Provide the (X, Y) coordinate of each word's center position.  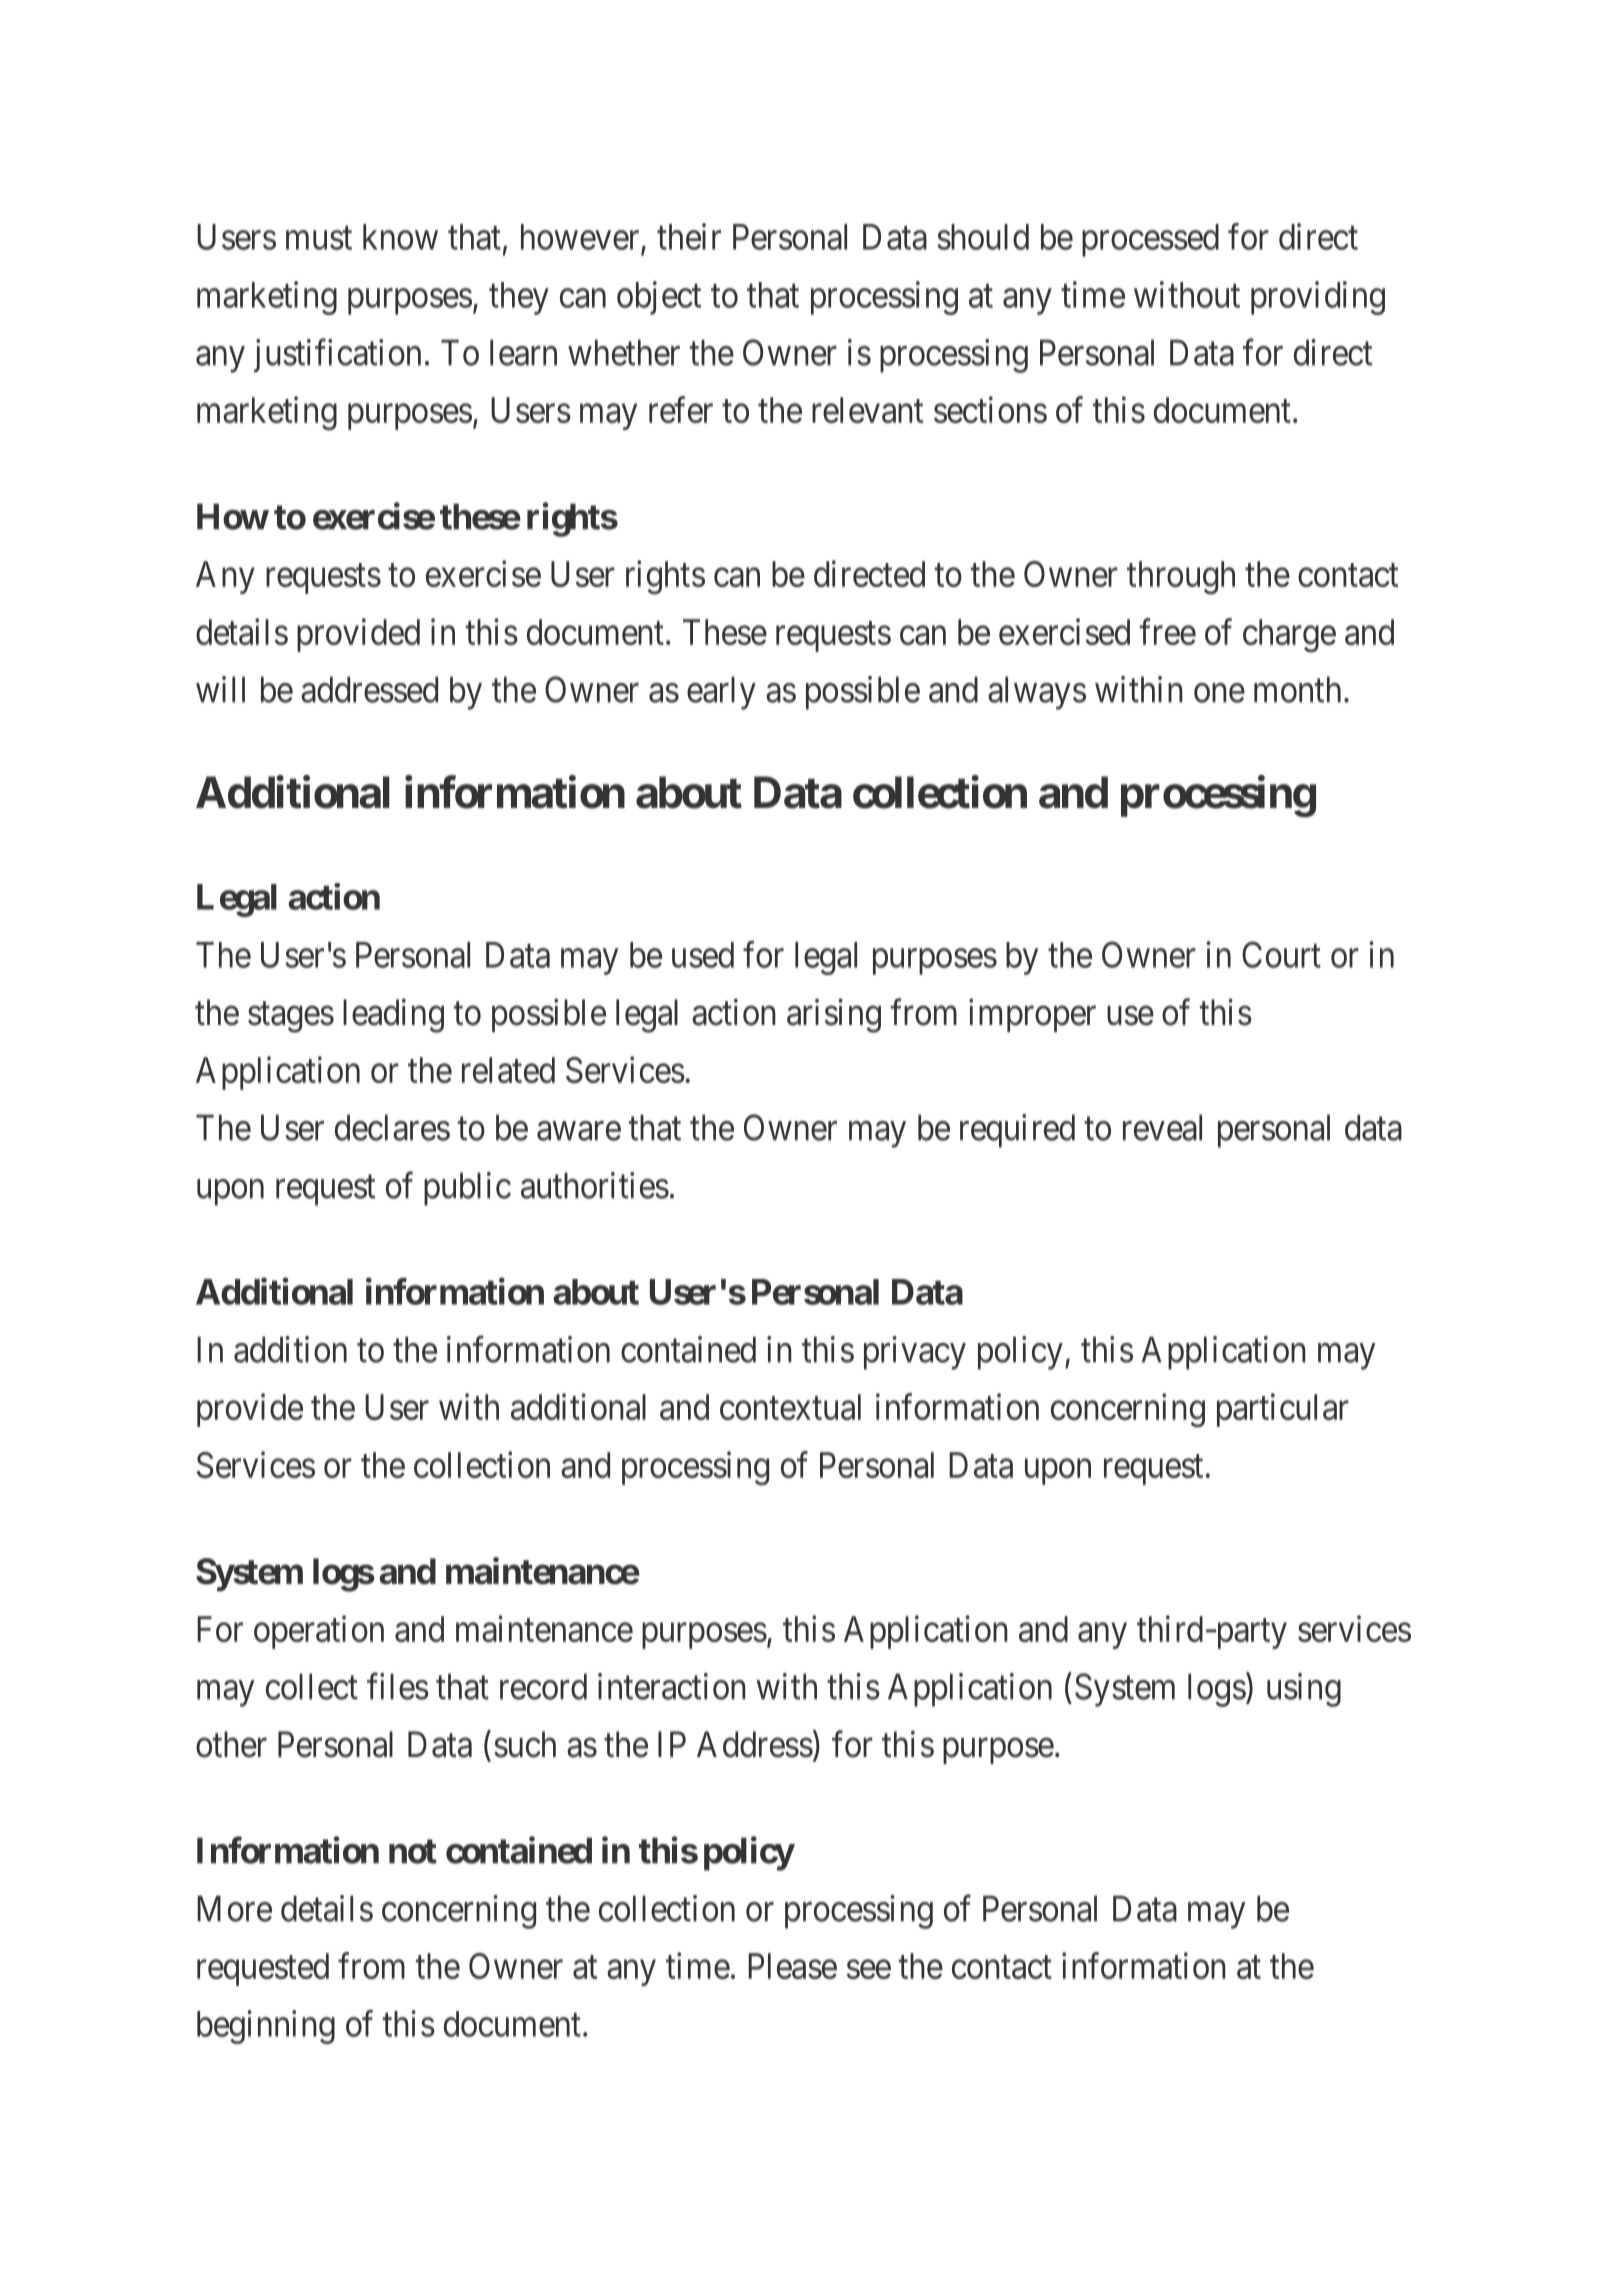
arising (834, 1016)
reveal (1162, 1127)
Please (792, 1966)
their (689, 236)
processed (1150, 240)
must (319, 238)
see (869, 1969)
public (467, 1189)
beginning (266, 2027)
